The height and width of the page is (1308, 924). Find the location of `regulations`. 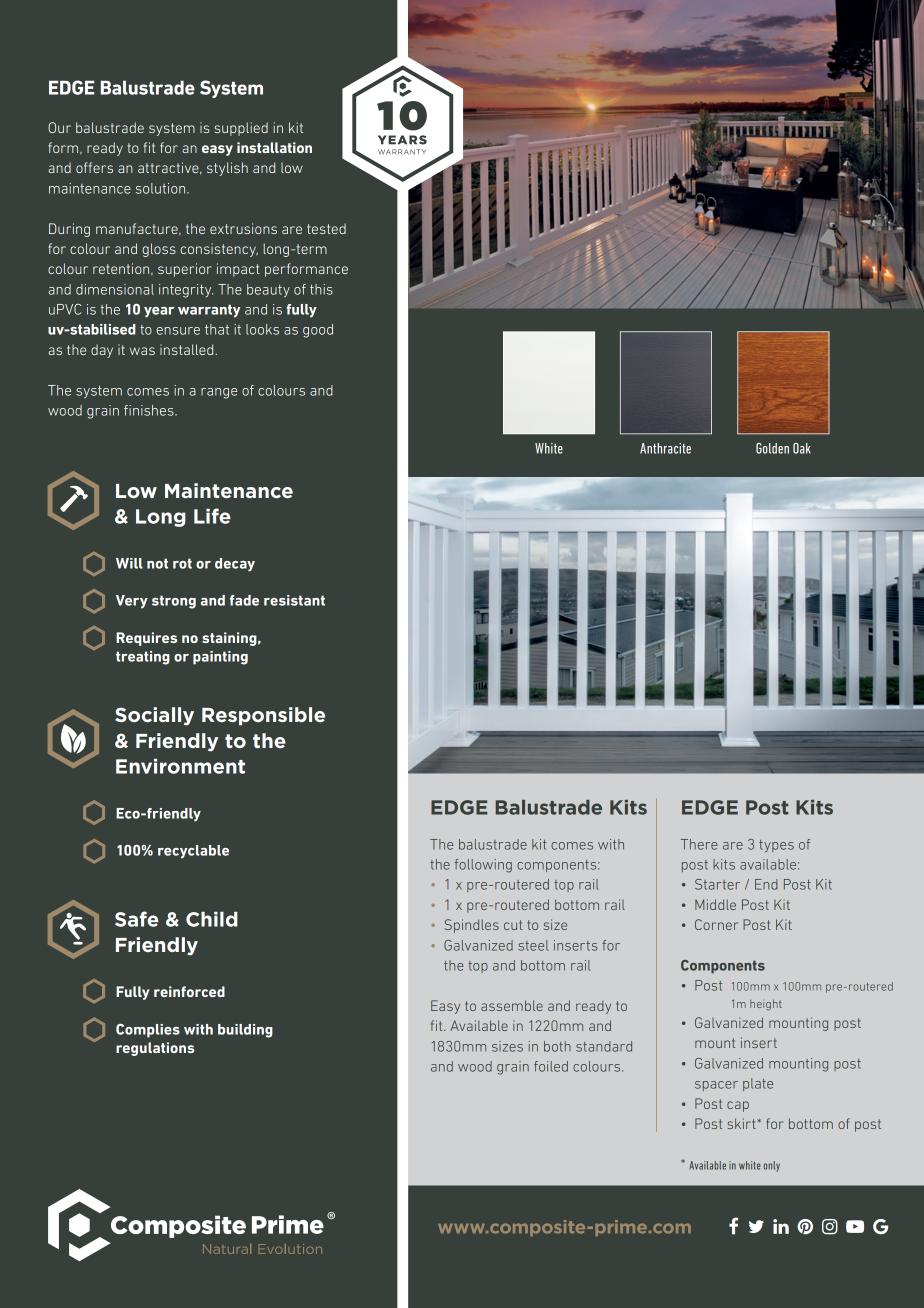

regulations is located at coordinates (155, 1049).
